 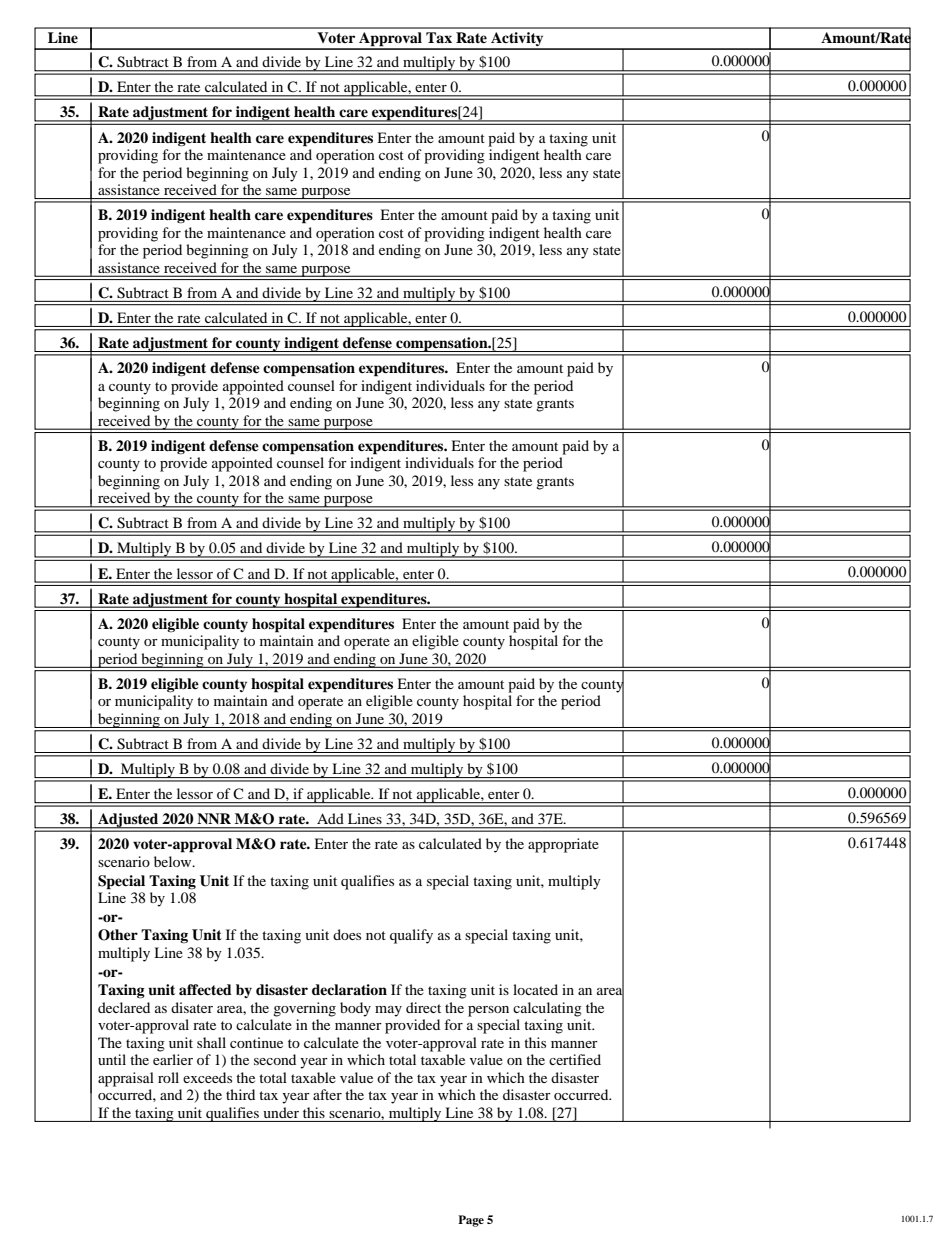 What do you see at coordinates (575, 1059) in the document?
I see `certified` at bounding box center [575, 1059].
